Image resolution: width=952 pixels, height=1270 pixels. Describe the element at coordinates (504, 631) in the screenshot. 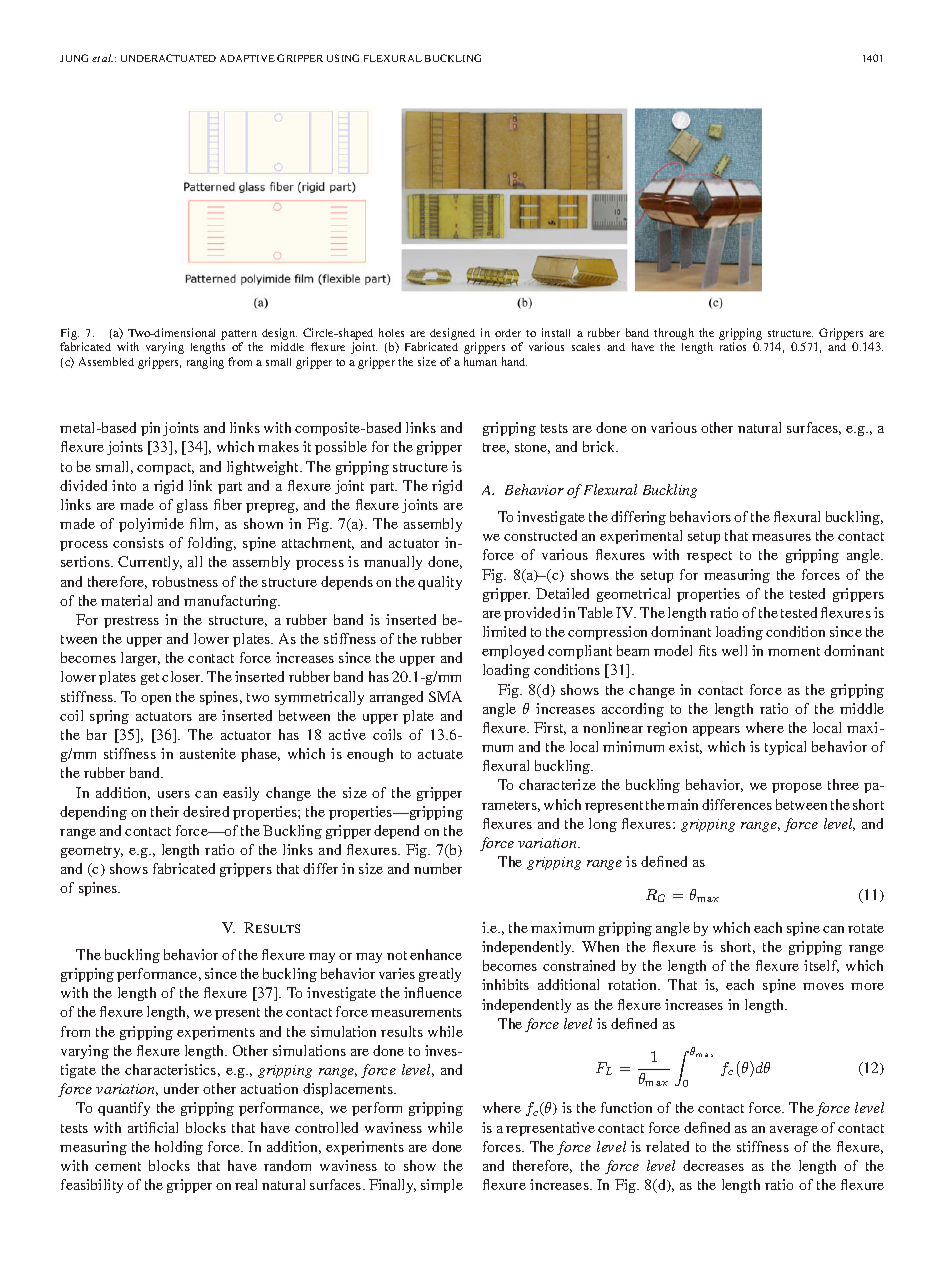

I see `limited` at that location.
